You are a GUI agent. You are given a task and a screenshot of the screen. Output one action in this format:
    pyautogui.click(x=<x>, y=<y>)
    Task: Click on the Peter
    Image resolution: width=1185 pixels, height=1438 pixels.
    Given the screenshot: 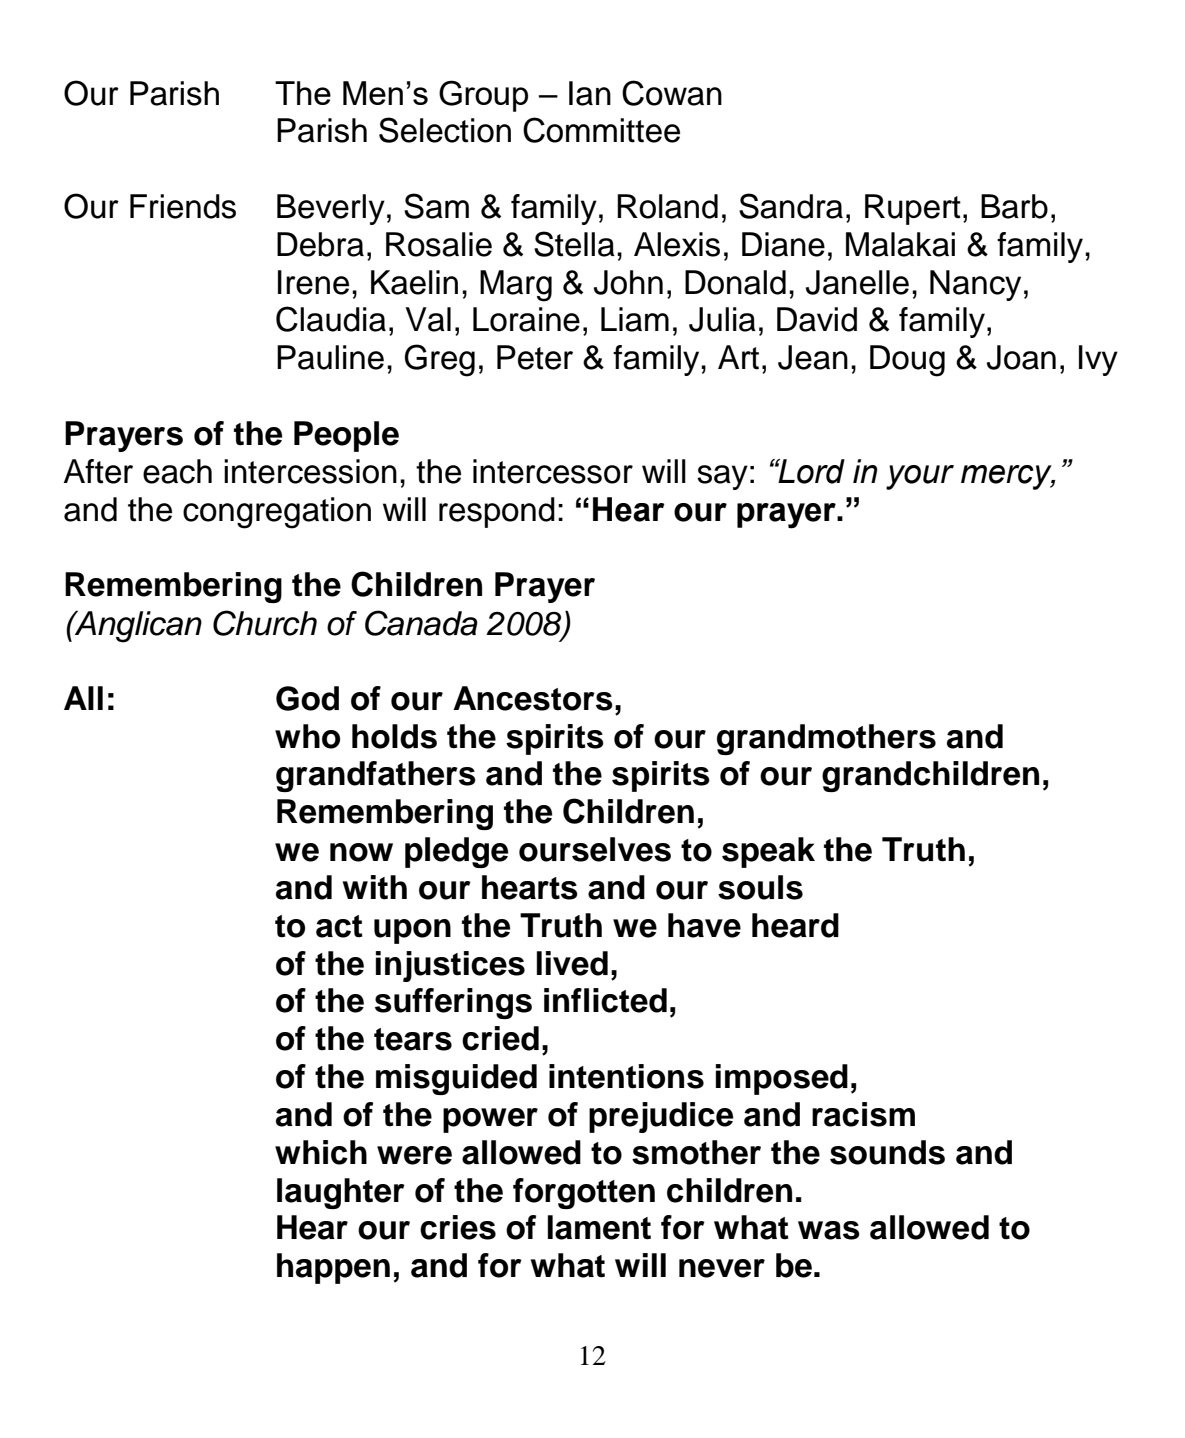 What is the action you would take?
    pyautogui.click(x=535, y=357)
